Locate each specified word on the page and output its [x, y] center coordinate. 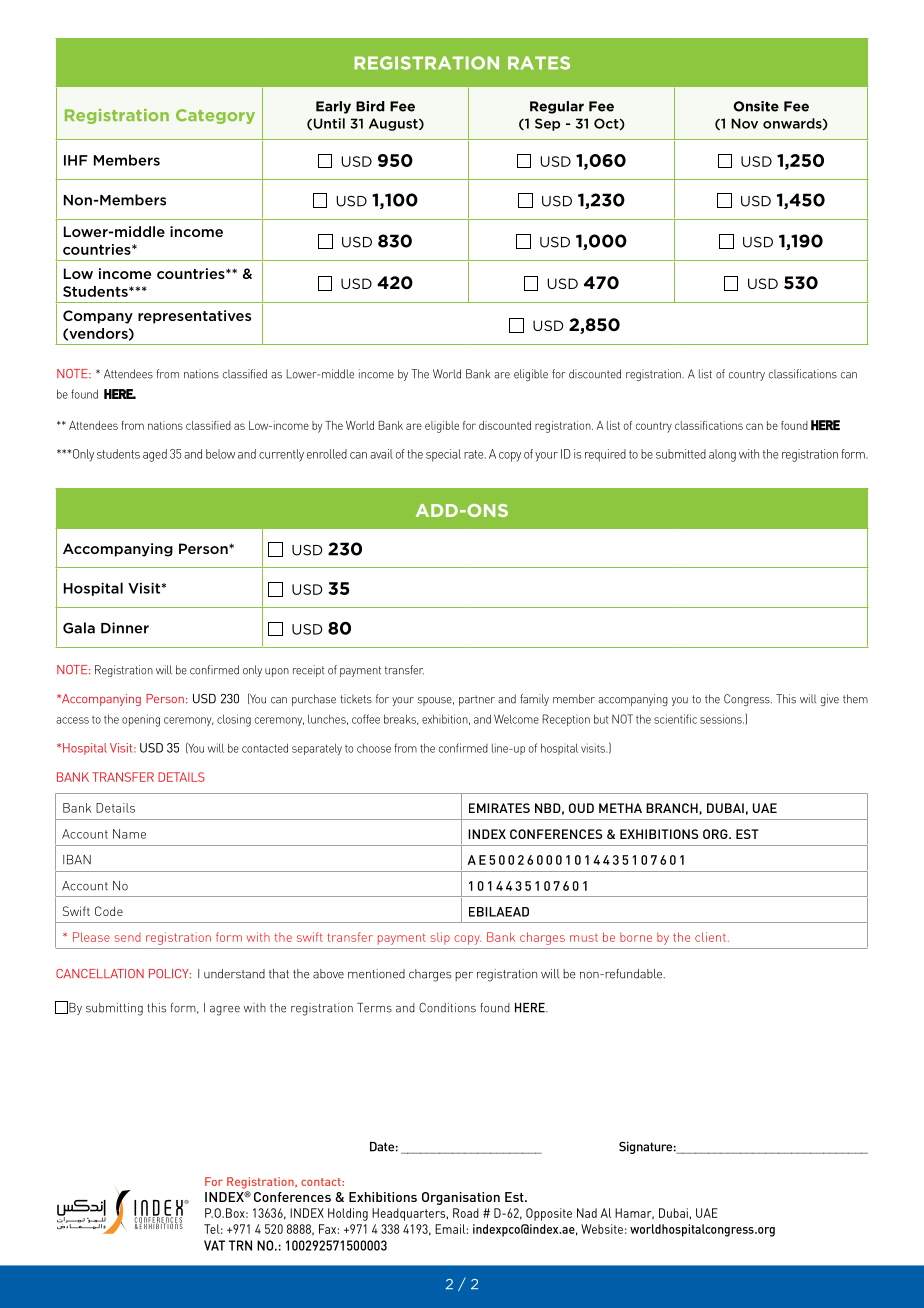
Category [215, 116]
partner [477, 700]
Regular [557, 107]
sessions [722, 719]
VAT [214, 1245]
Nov [744, 123]
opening [141, 720]
